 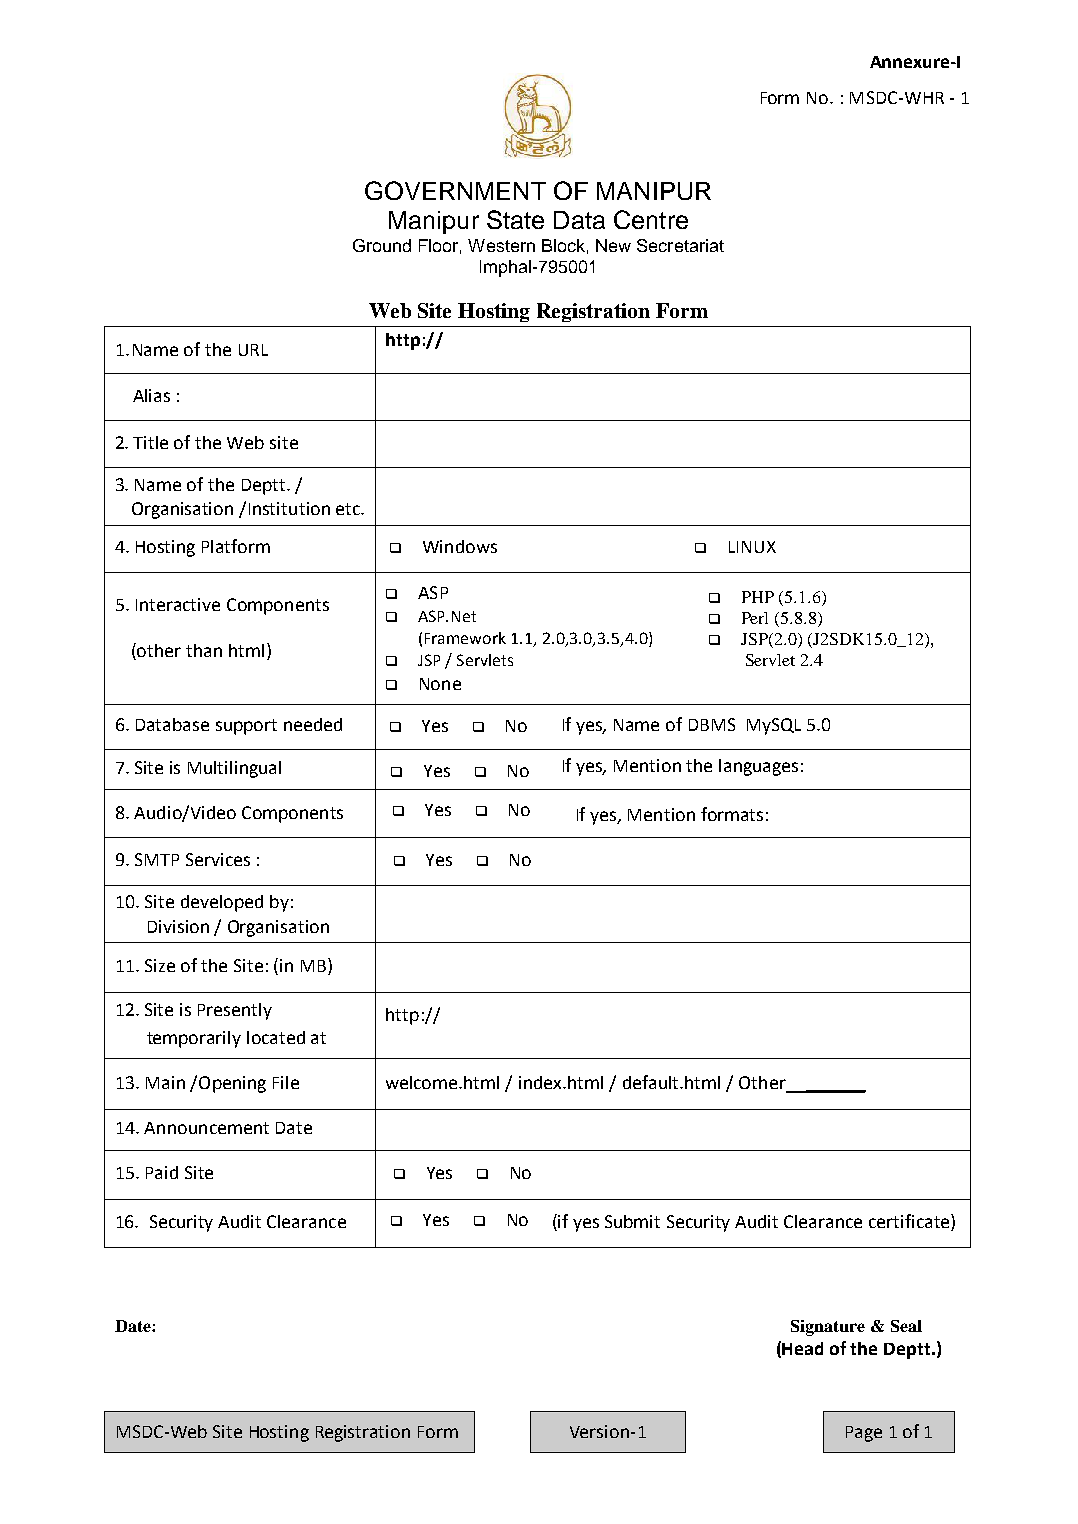 I want to click on Multilingual, so click(x=234, y=769).
